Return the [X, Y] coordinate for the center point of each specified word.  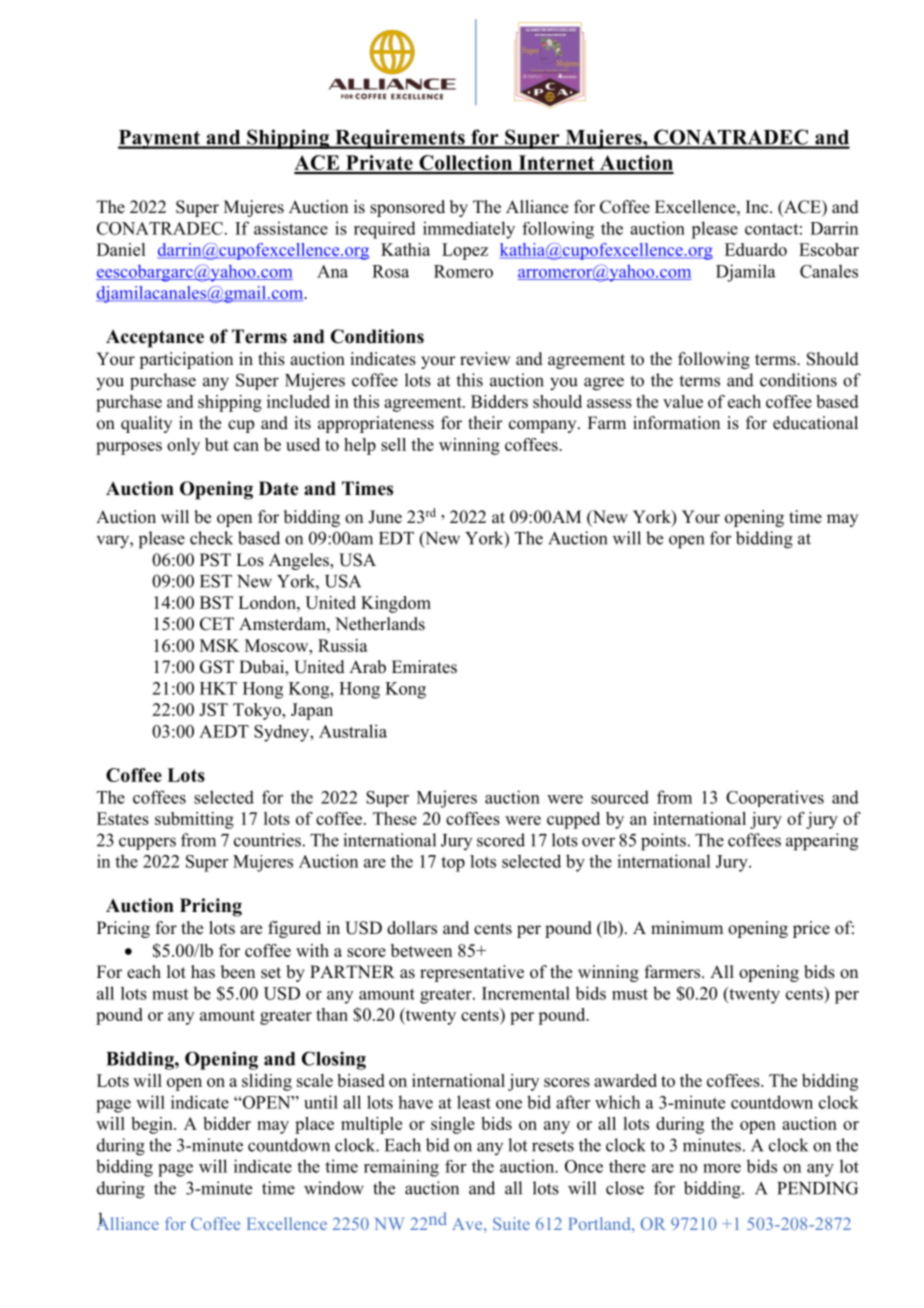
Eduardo [756, 249]
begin [153, 1125]
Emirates [424, 667]
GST [217, 667]
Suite [511, 1223]
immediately [469, 230]
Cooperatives [775, 798]
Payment [160, 139]
